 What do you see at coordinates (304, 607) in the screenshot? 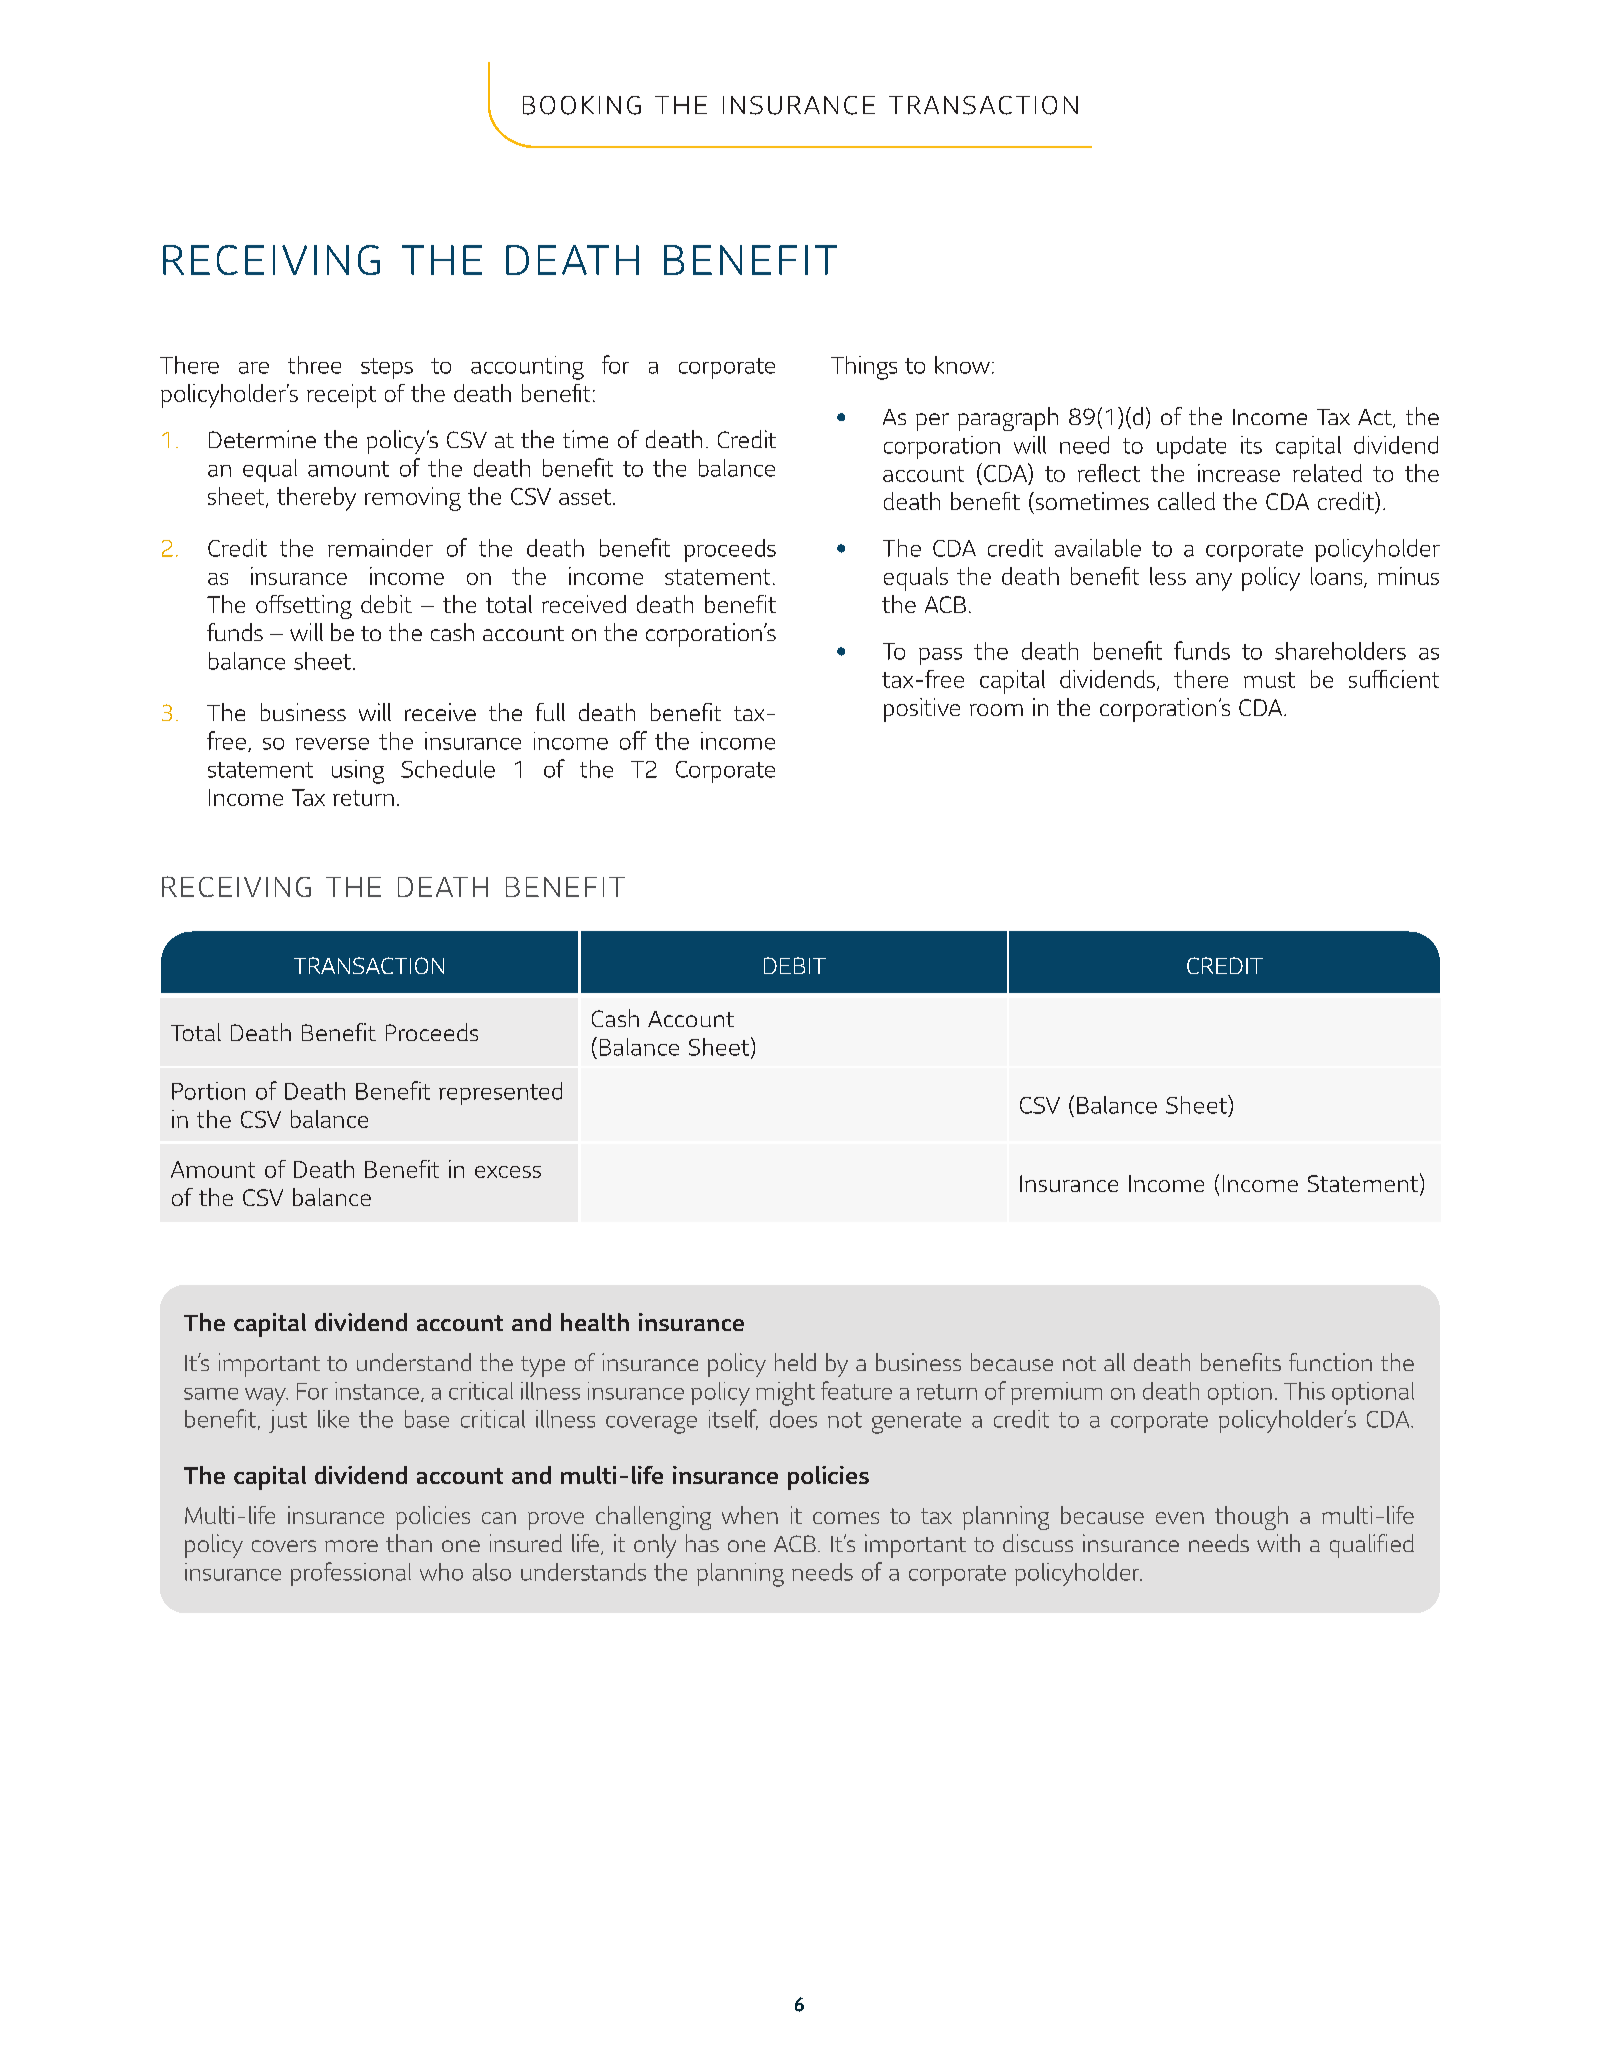
I see `offsetting` at bounding box center [304, 607].
